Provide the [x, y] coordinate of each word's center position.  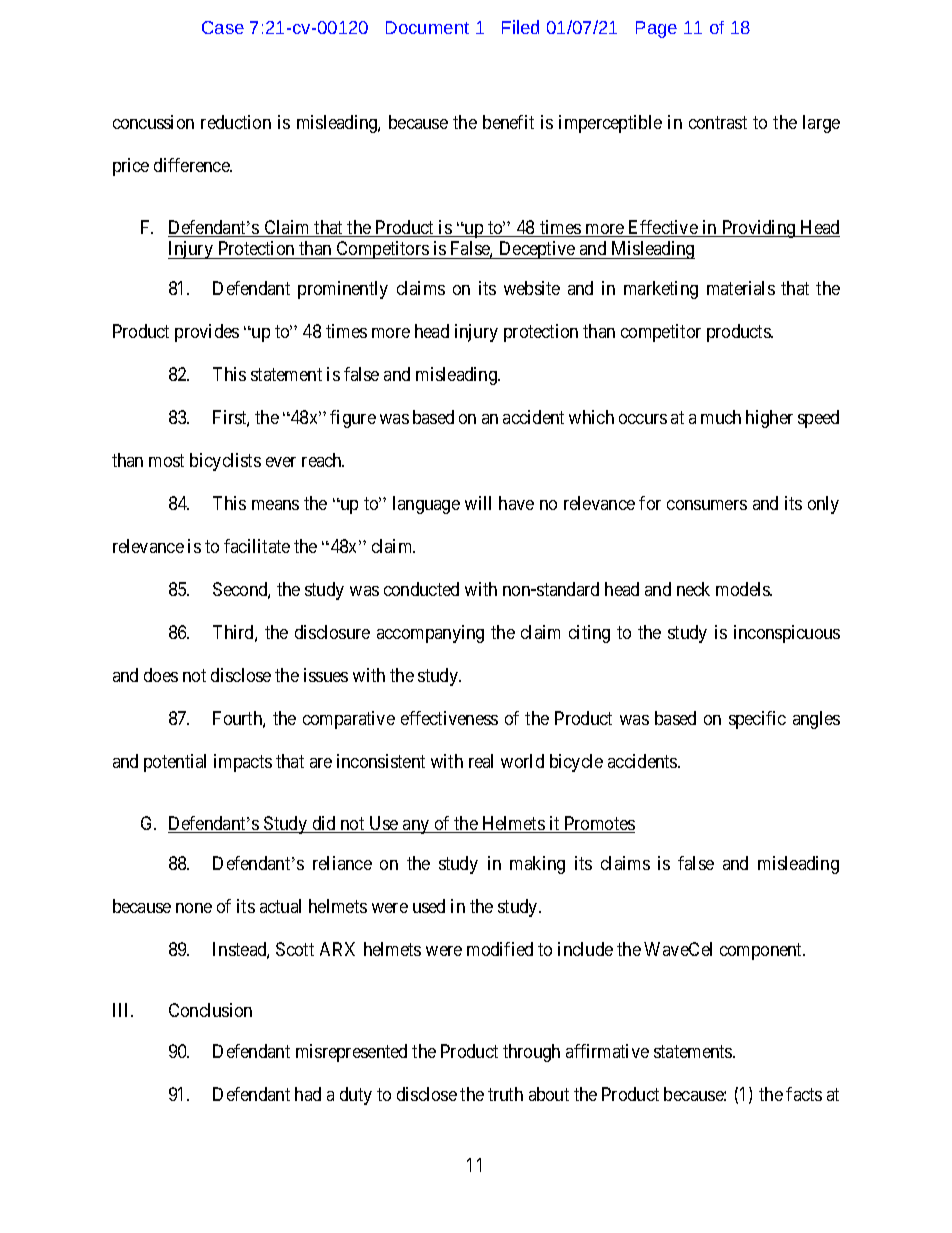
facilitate [257, 546]
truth [505, 1094]
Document [427, 27]
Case [223, 27]
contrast [718, 122]
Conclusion [210, 1010]
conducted [421, 589]
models [744, 589]
